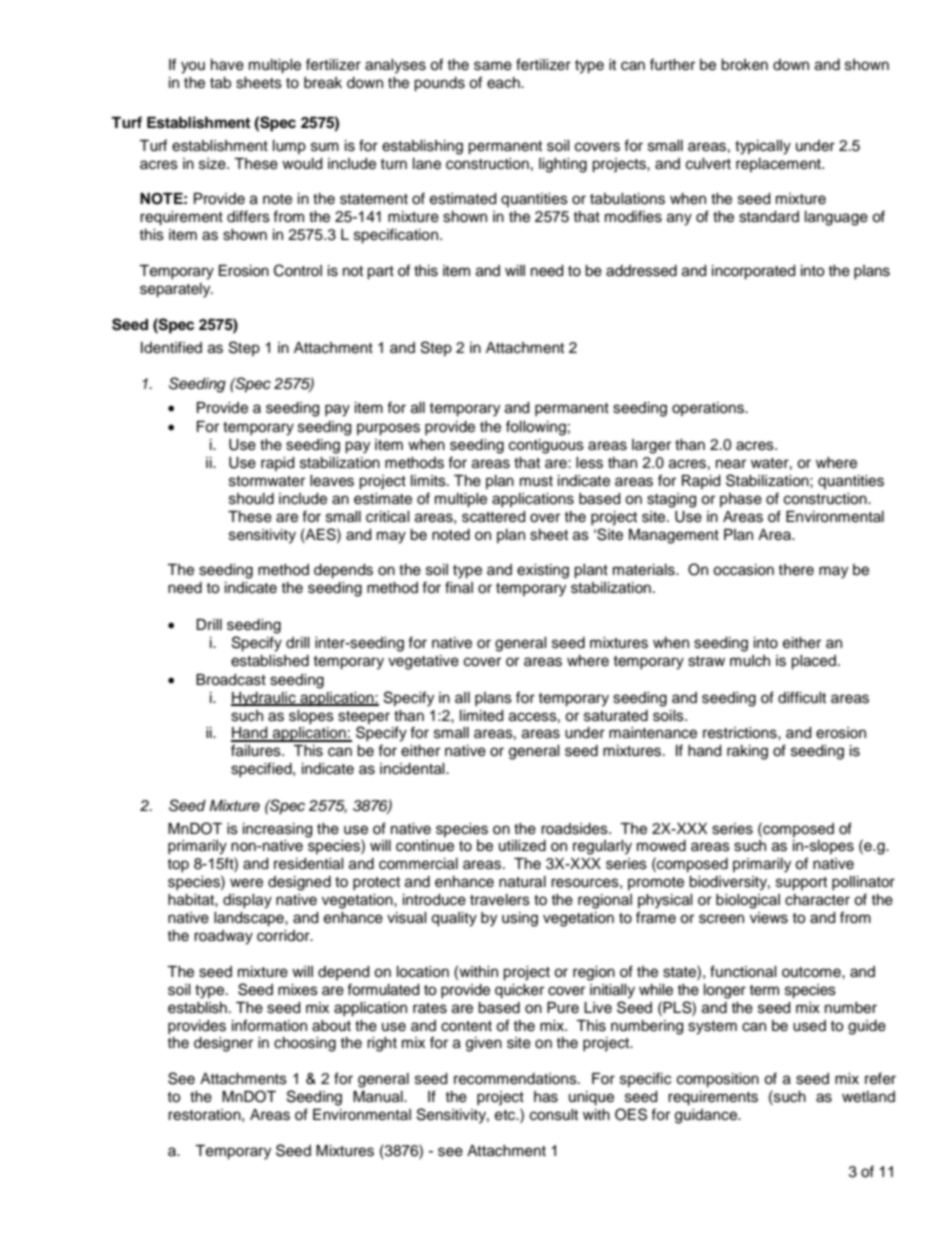 The width and height of the page is (952, 1233). I want to click on recommendations, so click(516, 1079).
